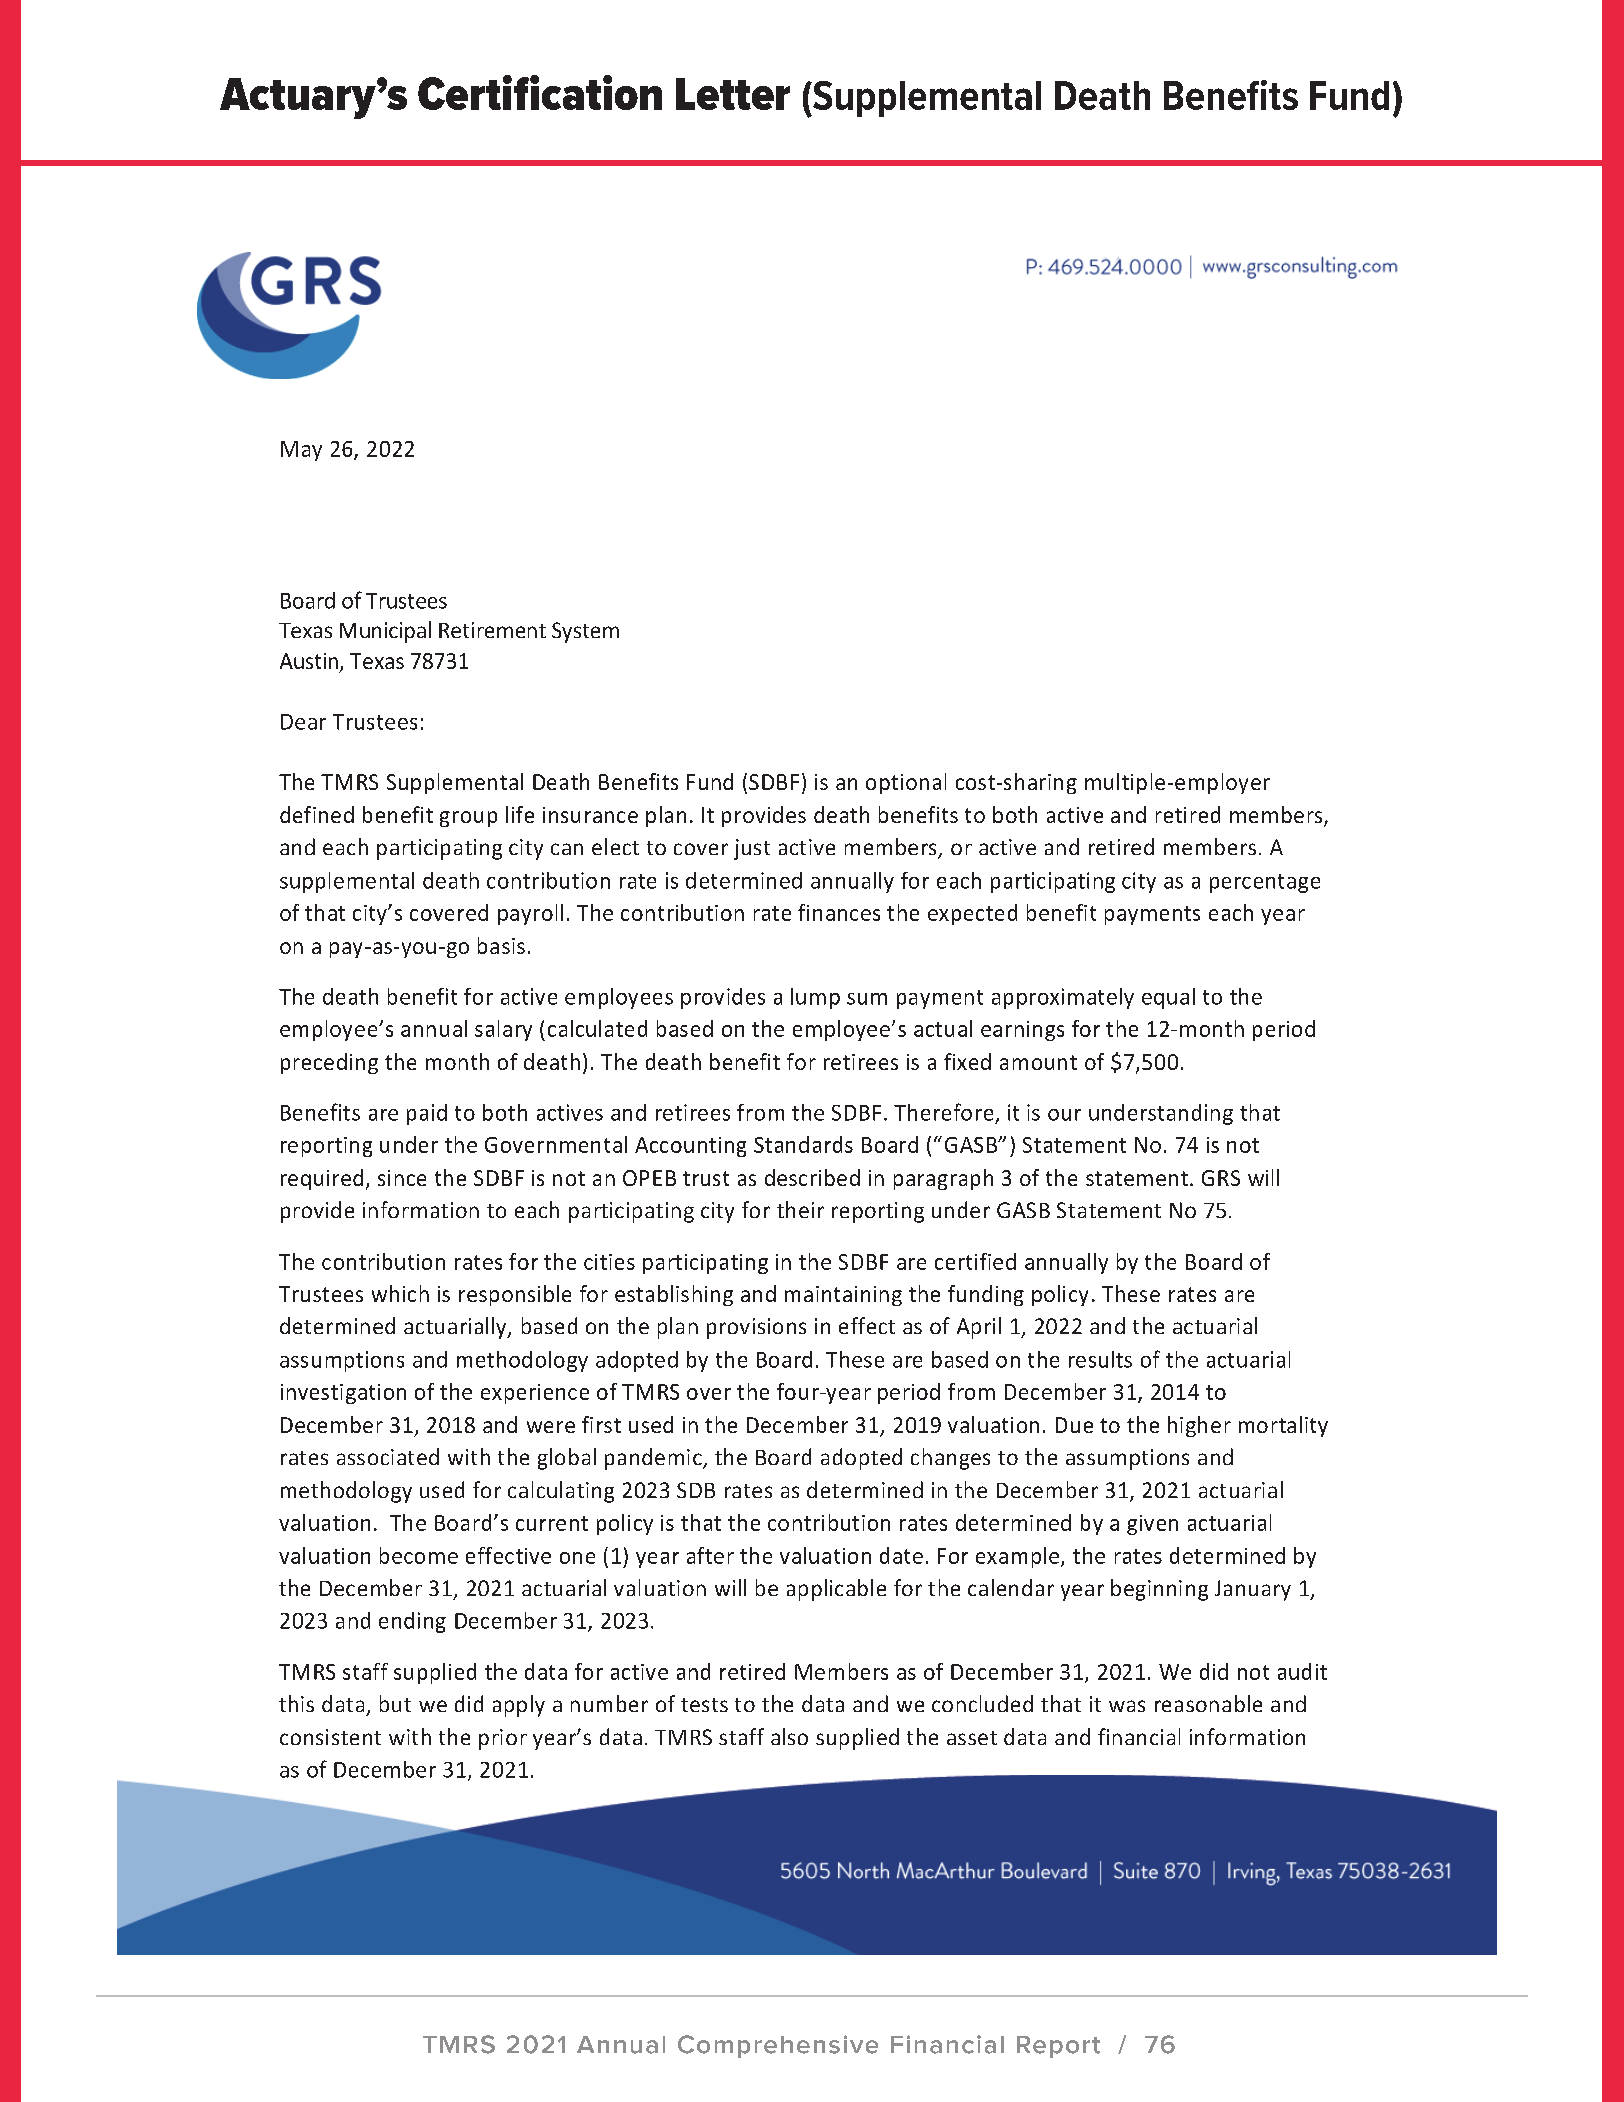 This page has width=1624, height=2102. I want to click on higher, so click(1199, 1426).
